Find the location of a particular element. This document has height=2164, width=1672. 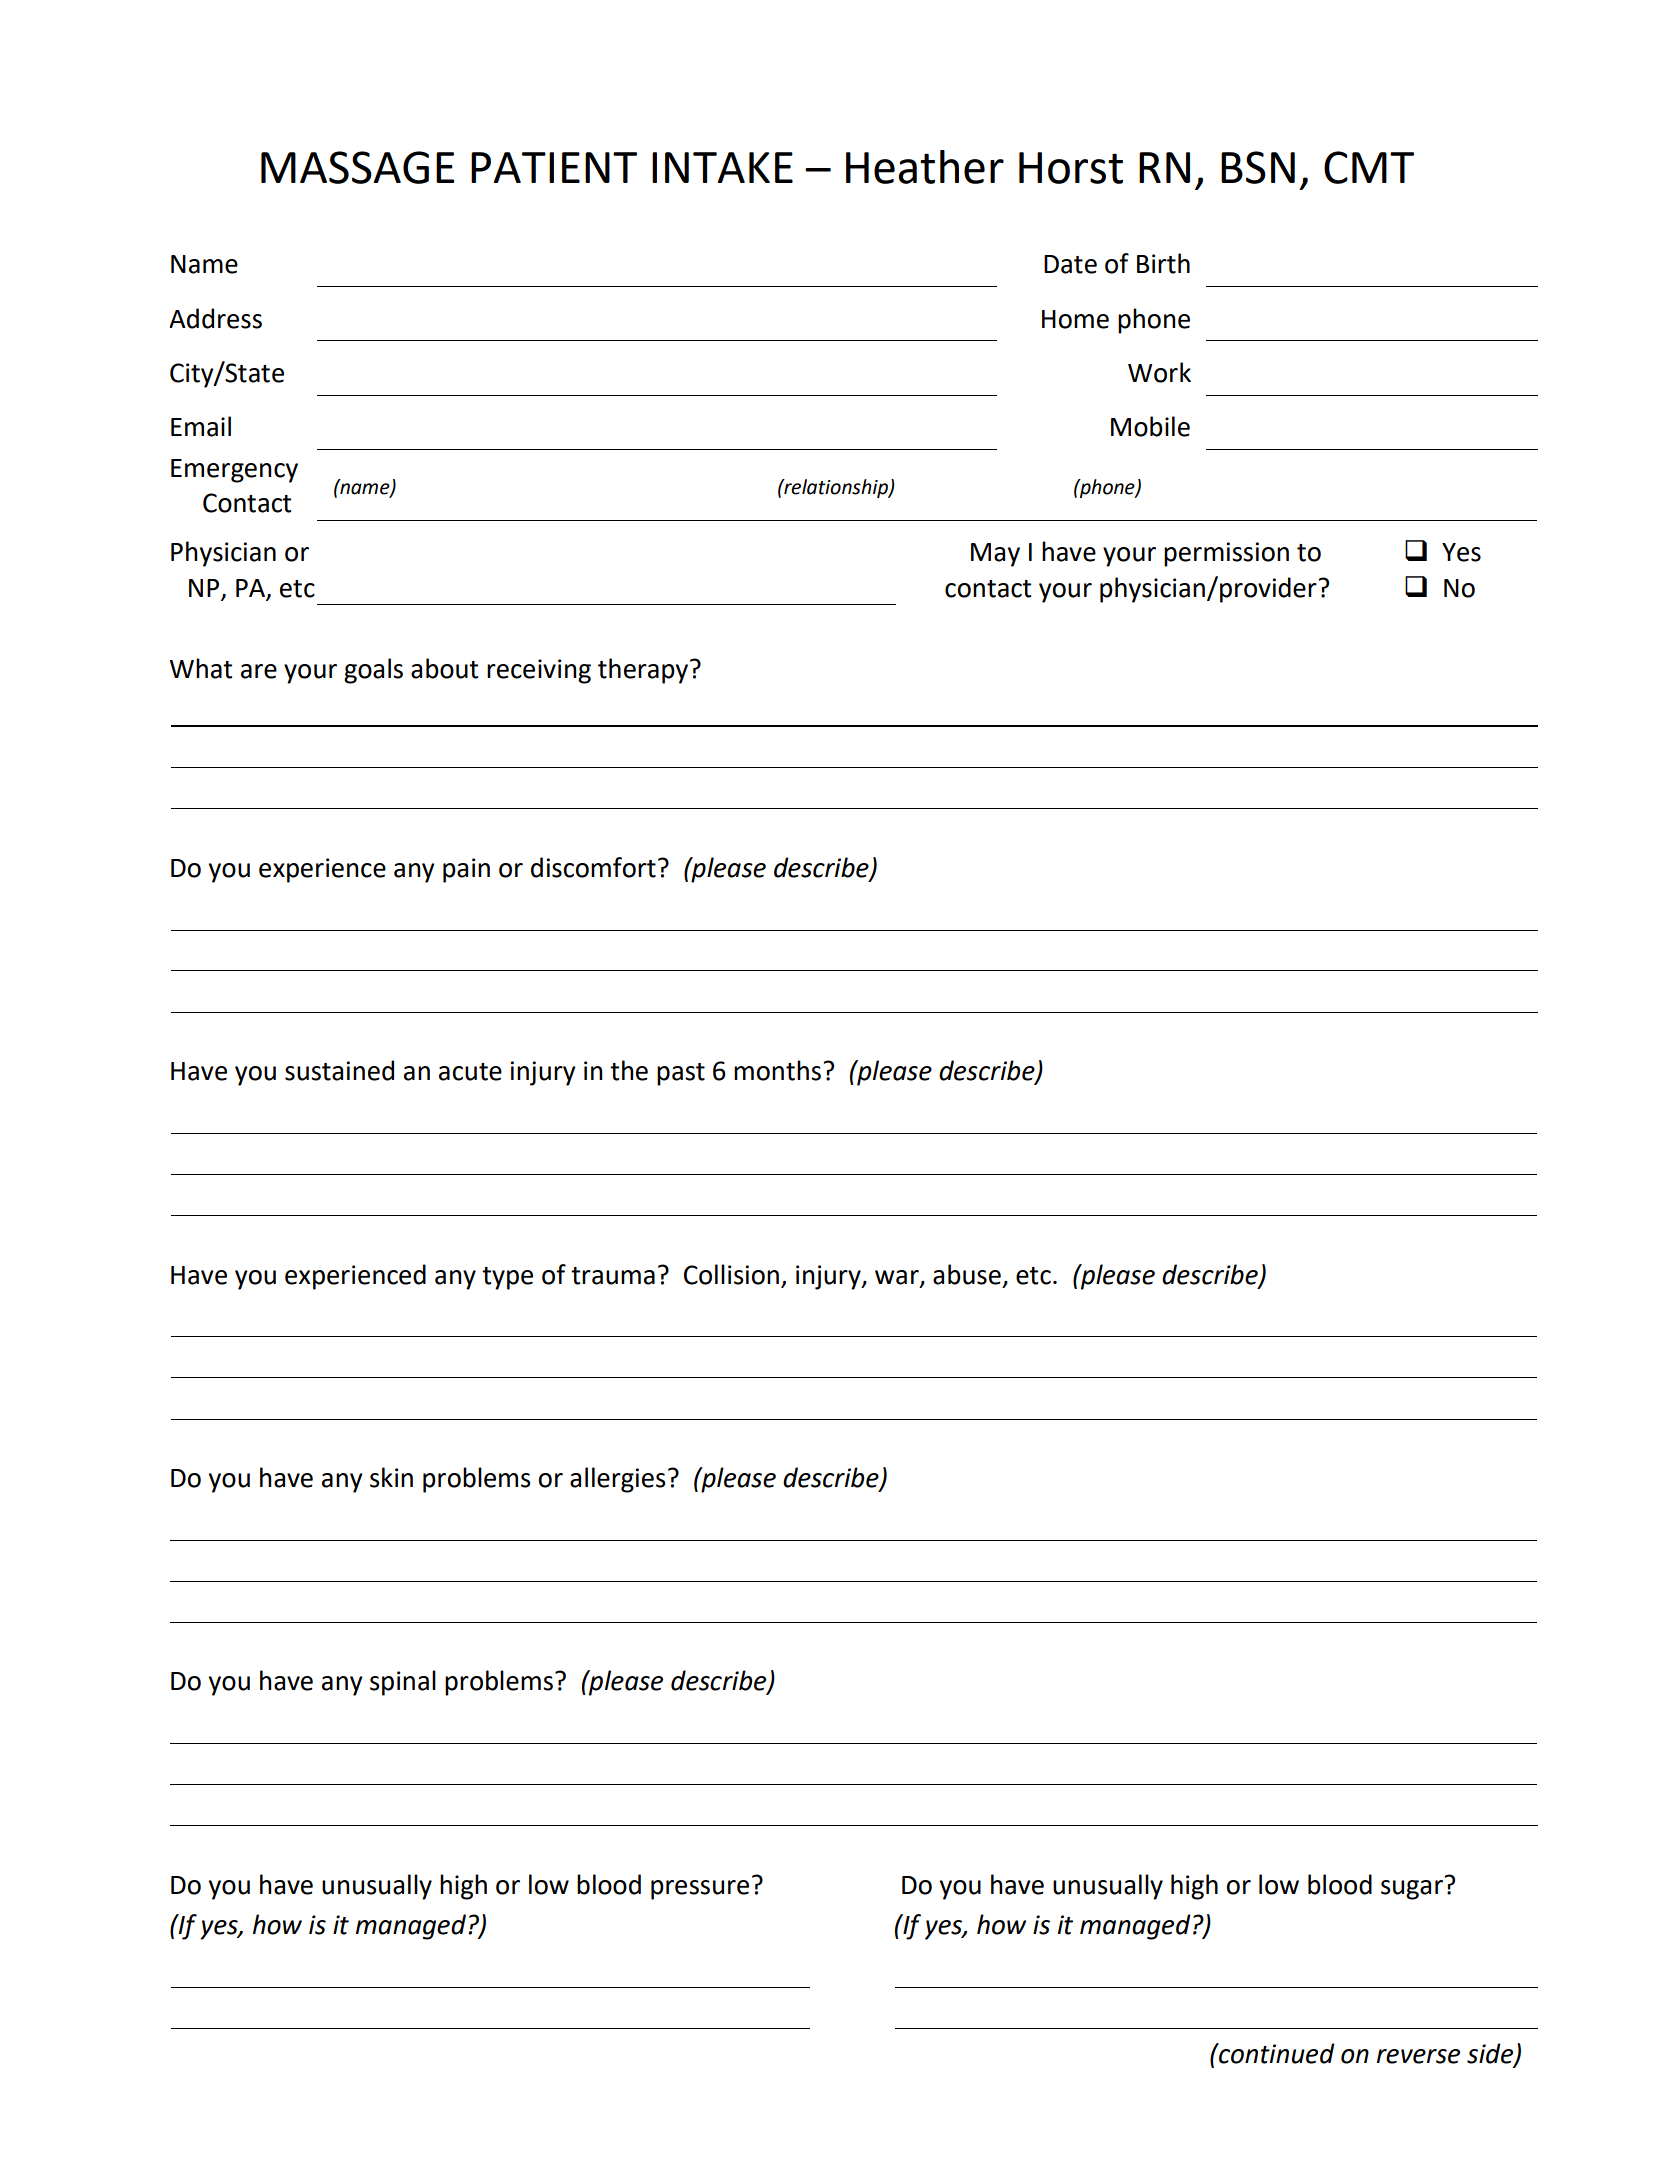

discomfort is located at coordinates (593, 867).
